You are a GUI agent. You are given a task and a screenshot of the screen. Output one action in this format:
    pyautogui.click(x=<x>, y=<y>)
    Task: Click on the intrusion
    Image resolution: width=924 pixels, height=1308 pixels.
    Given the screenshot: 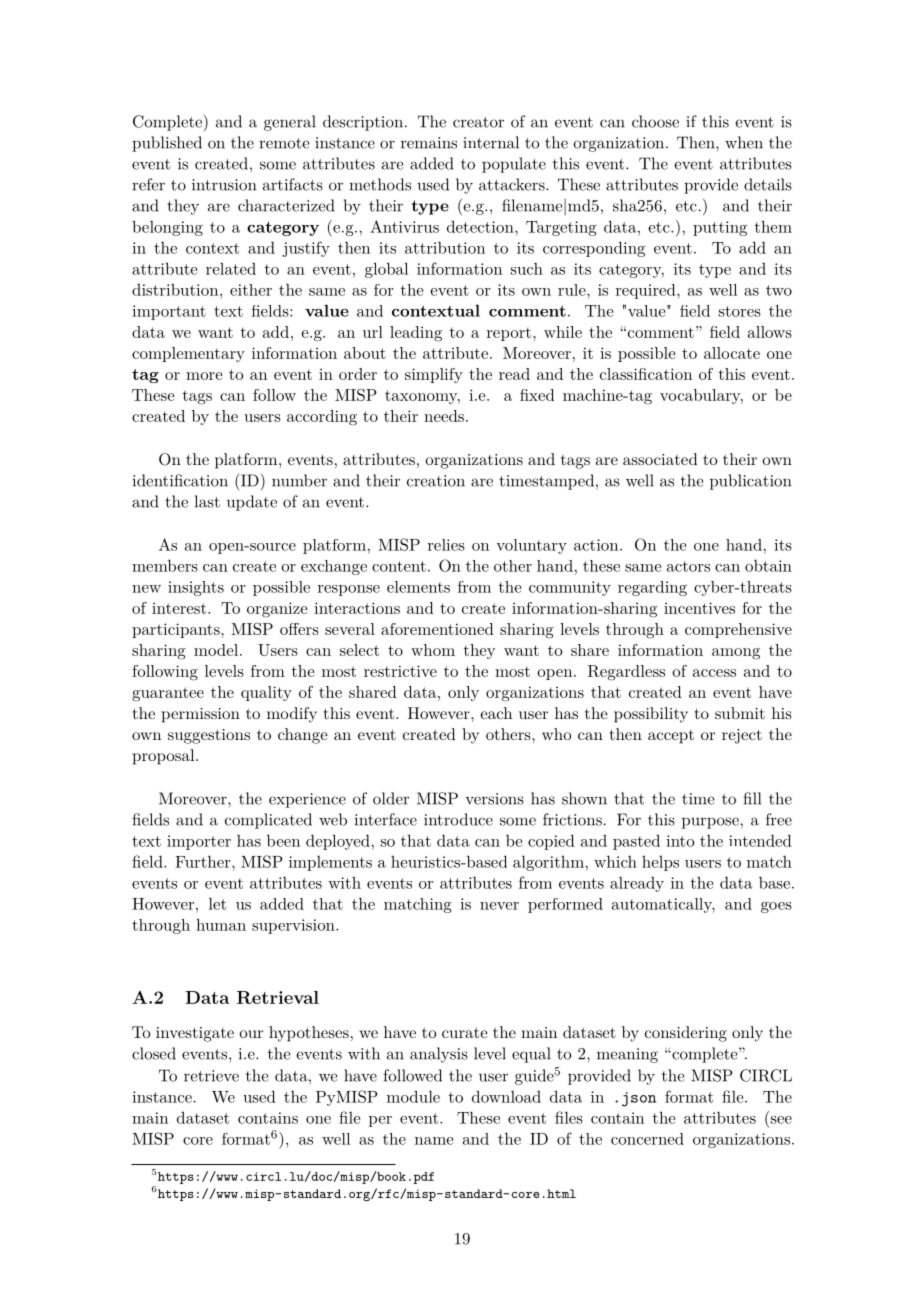 What is the action you would take?
    pyautogui.click(x=224, y=185)
